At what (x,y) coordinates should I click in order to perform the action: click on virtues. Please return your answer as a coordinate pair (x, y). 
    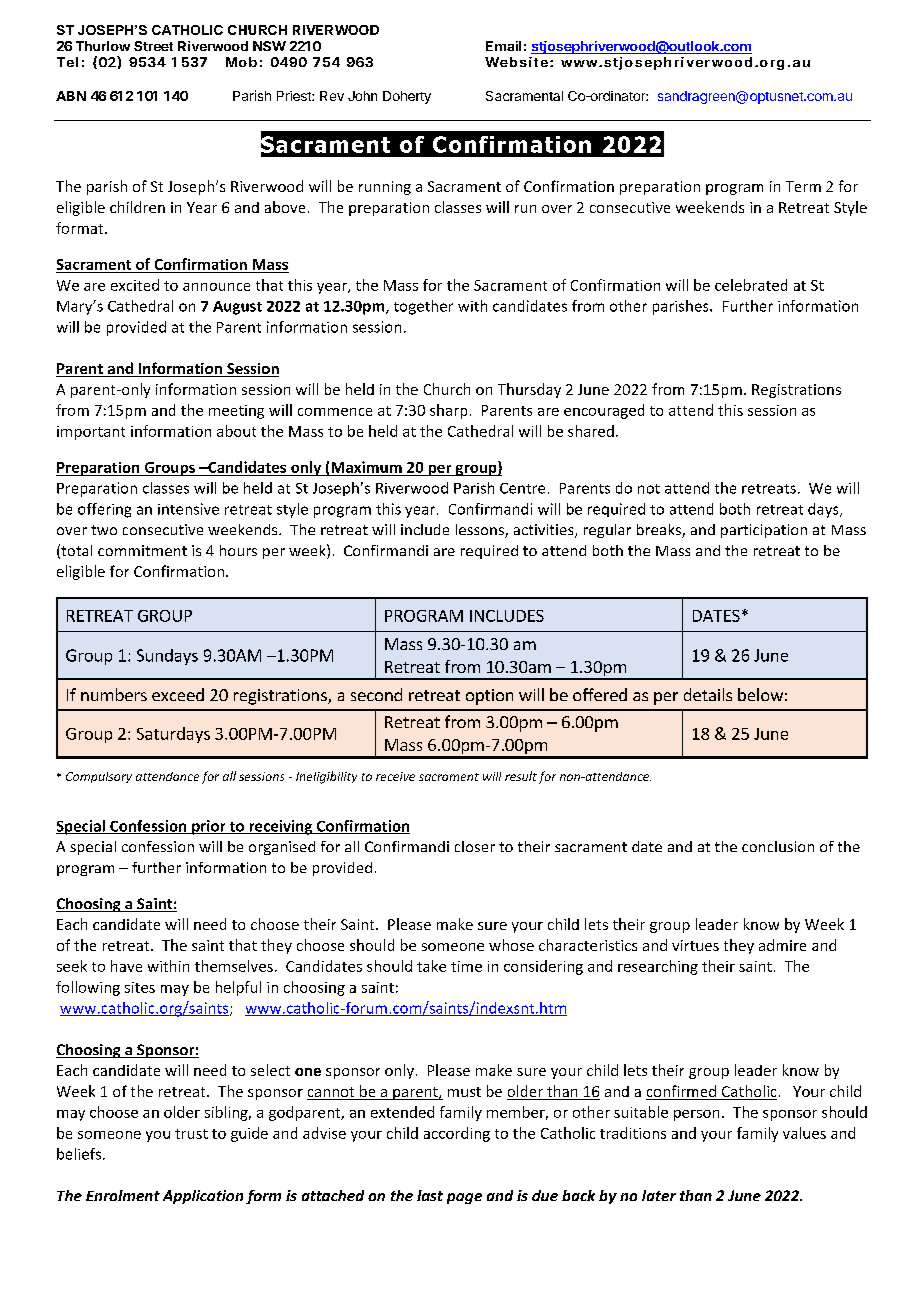
    Looking at the image, I should click on (695, 945).
